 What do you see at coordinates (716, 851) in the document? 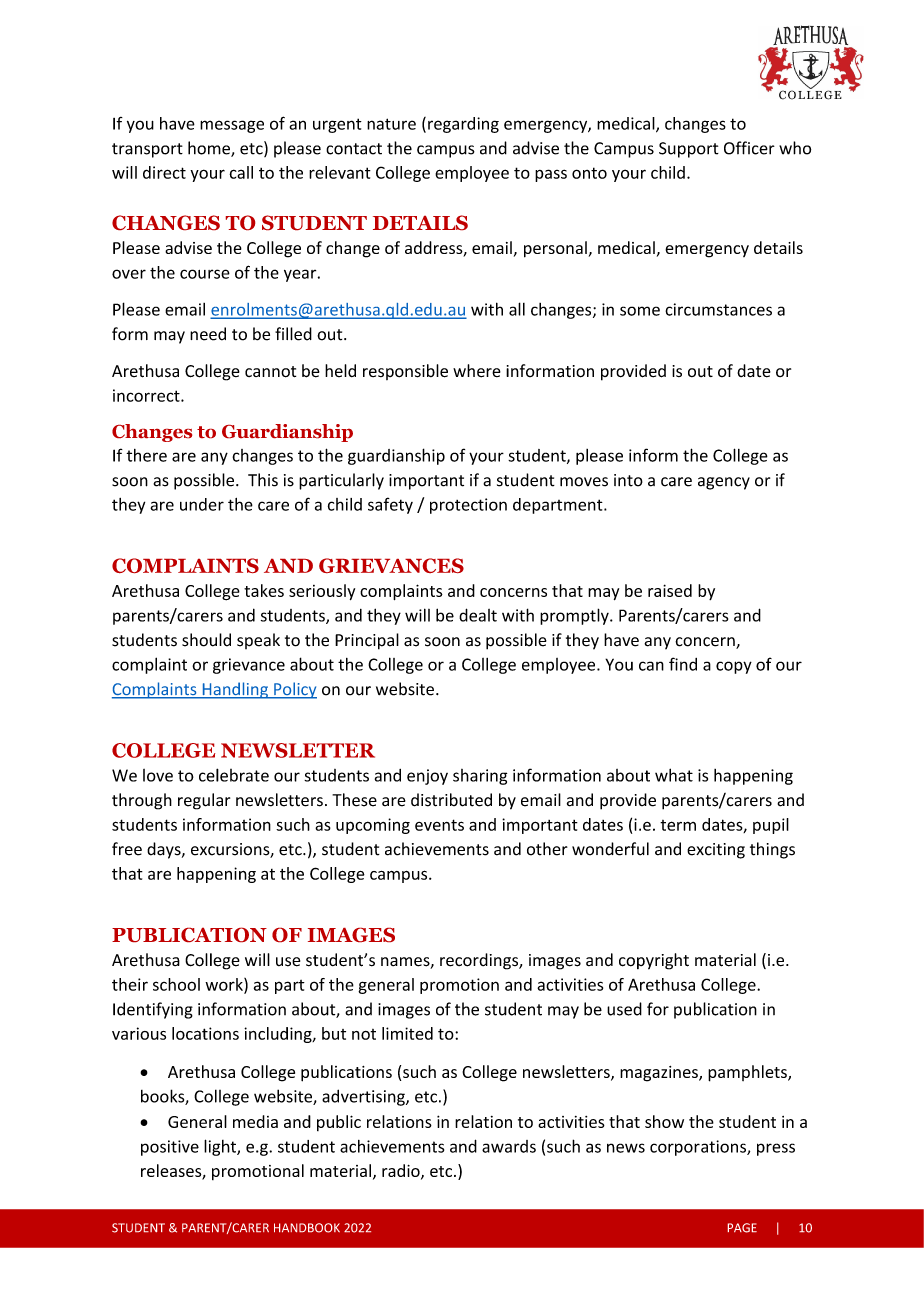
I see `exciting` at bounding box center [716, 851].
